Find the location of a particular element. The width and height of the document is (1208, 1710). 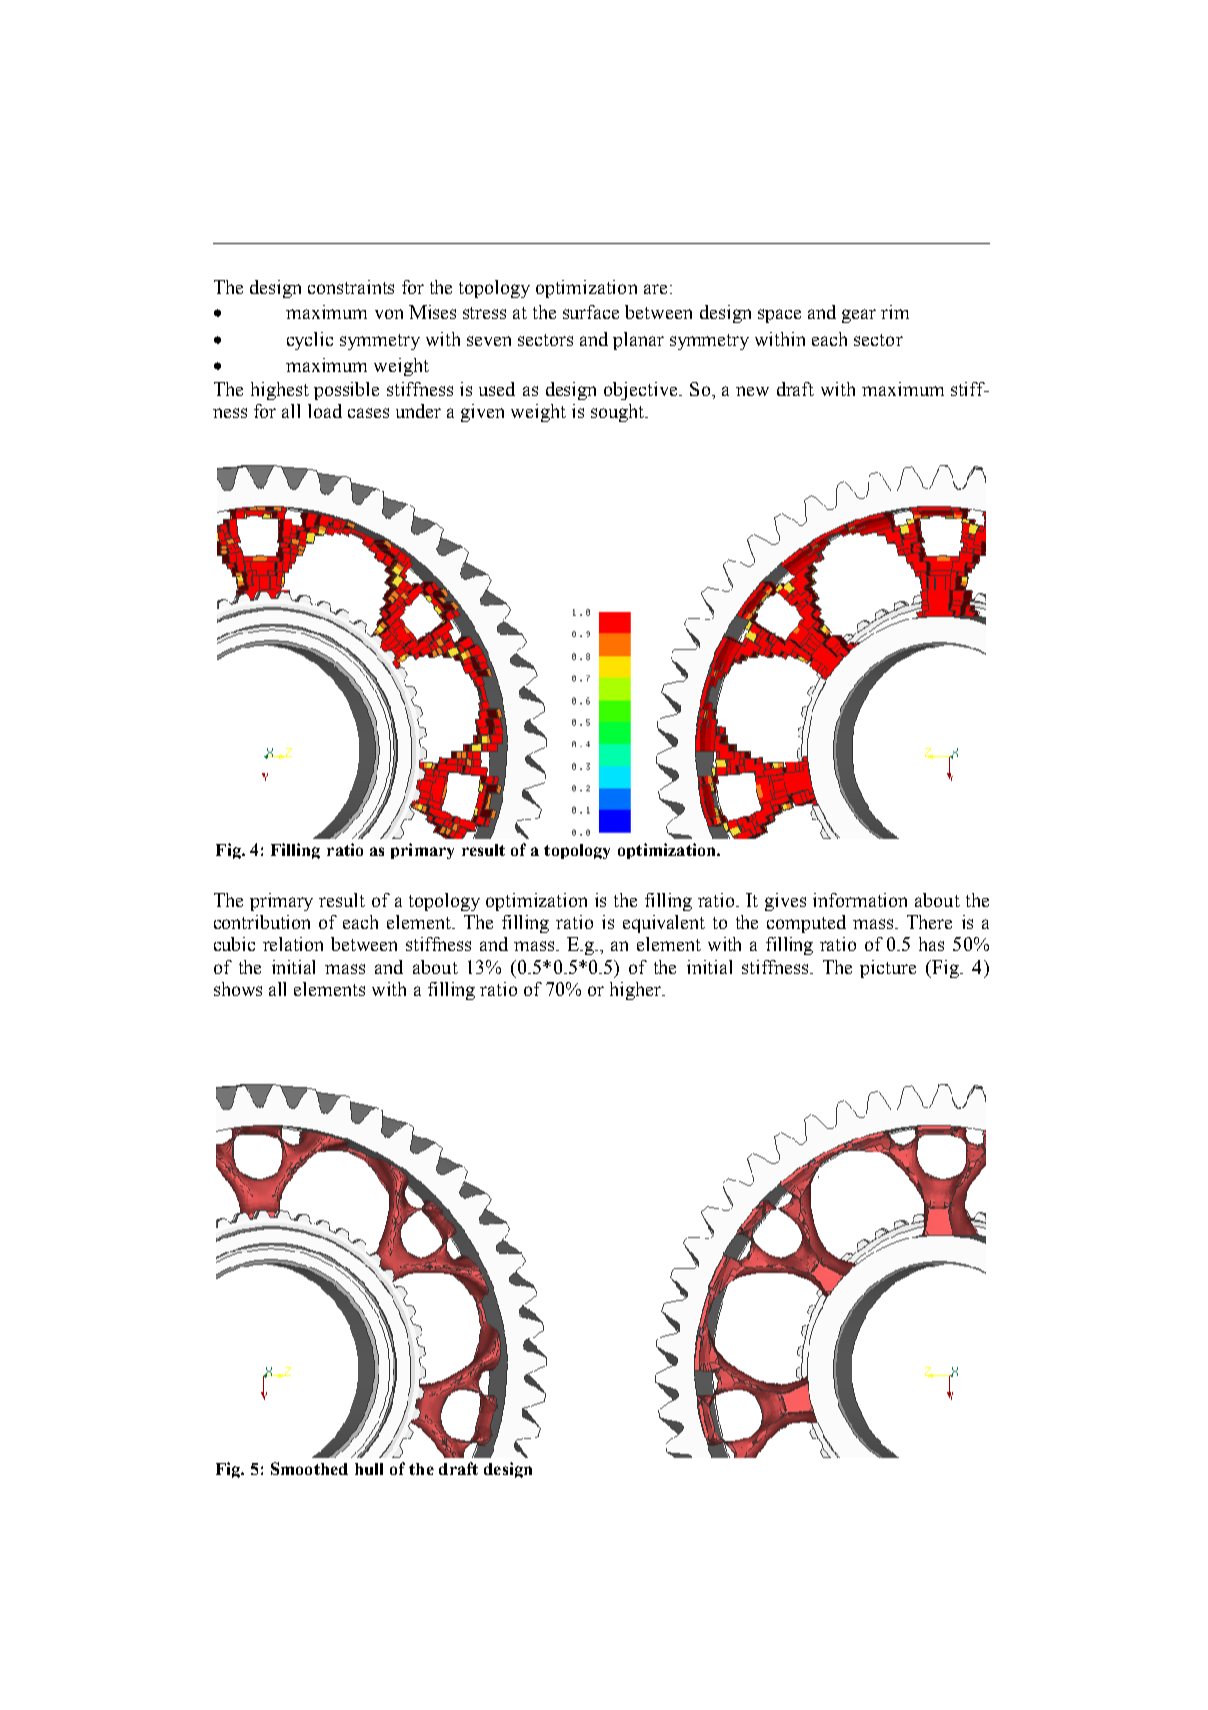

surface is located at coordinates (591, 312).
